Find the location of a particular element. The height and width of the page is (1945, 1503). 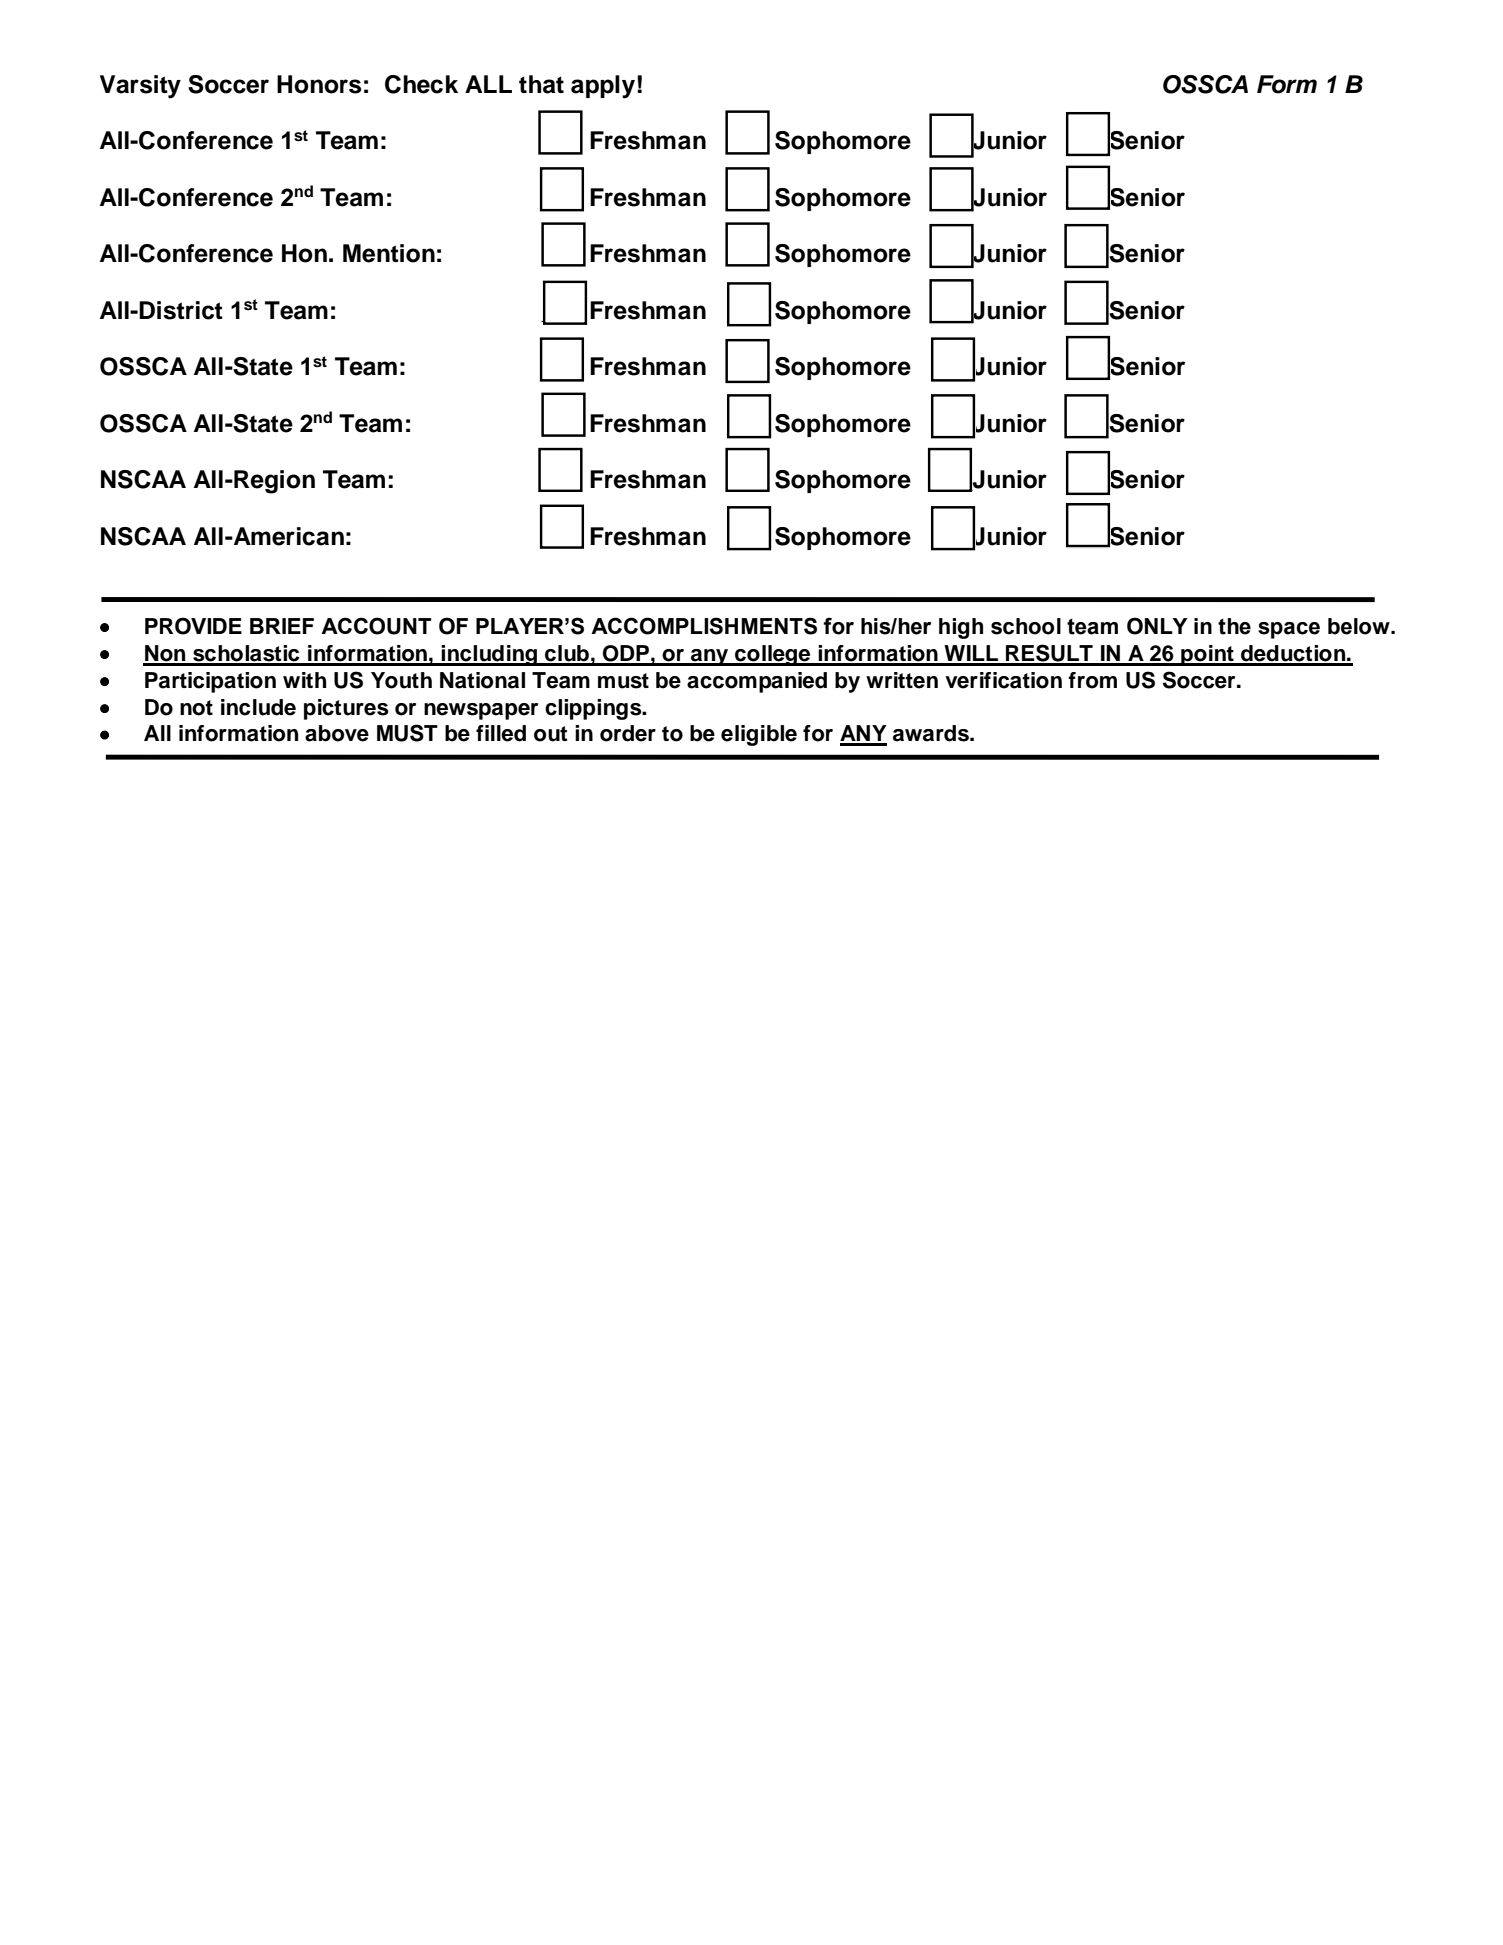

ACCOMPLISHMENTS is located at coordinates (704, 626).
